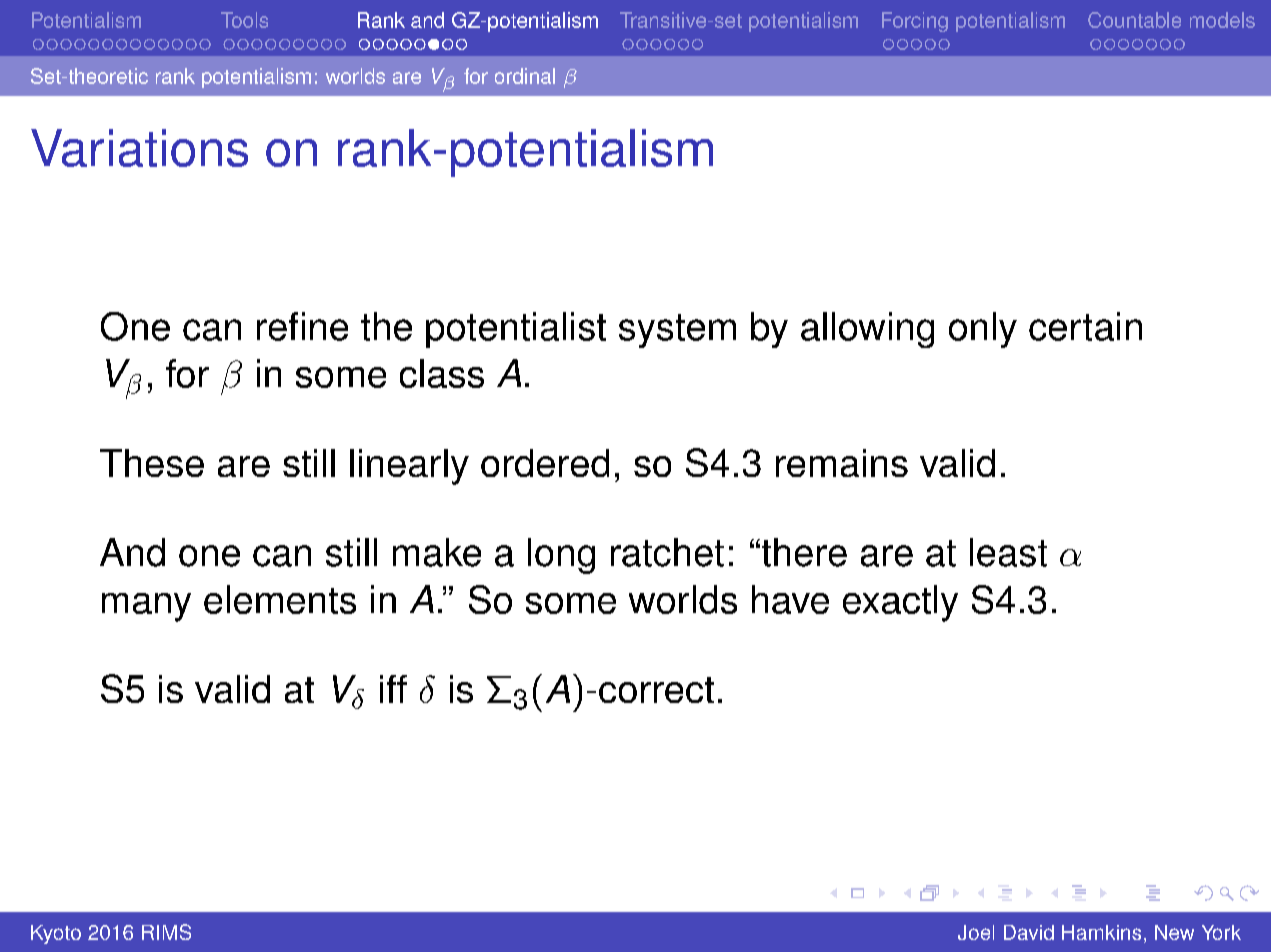  What do you see at coordinates (166, 932) in the screenshot?
I see `RIMS` at bounding box center [166, 932].
